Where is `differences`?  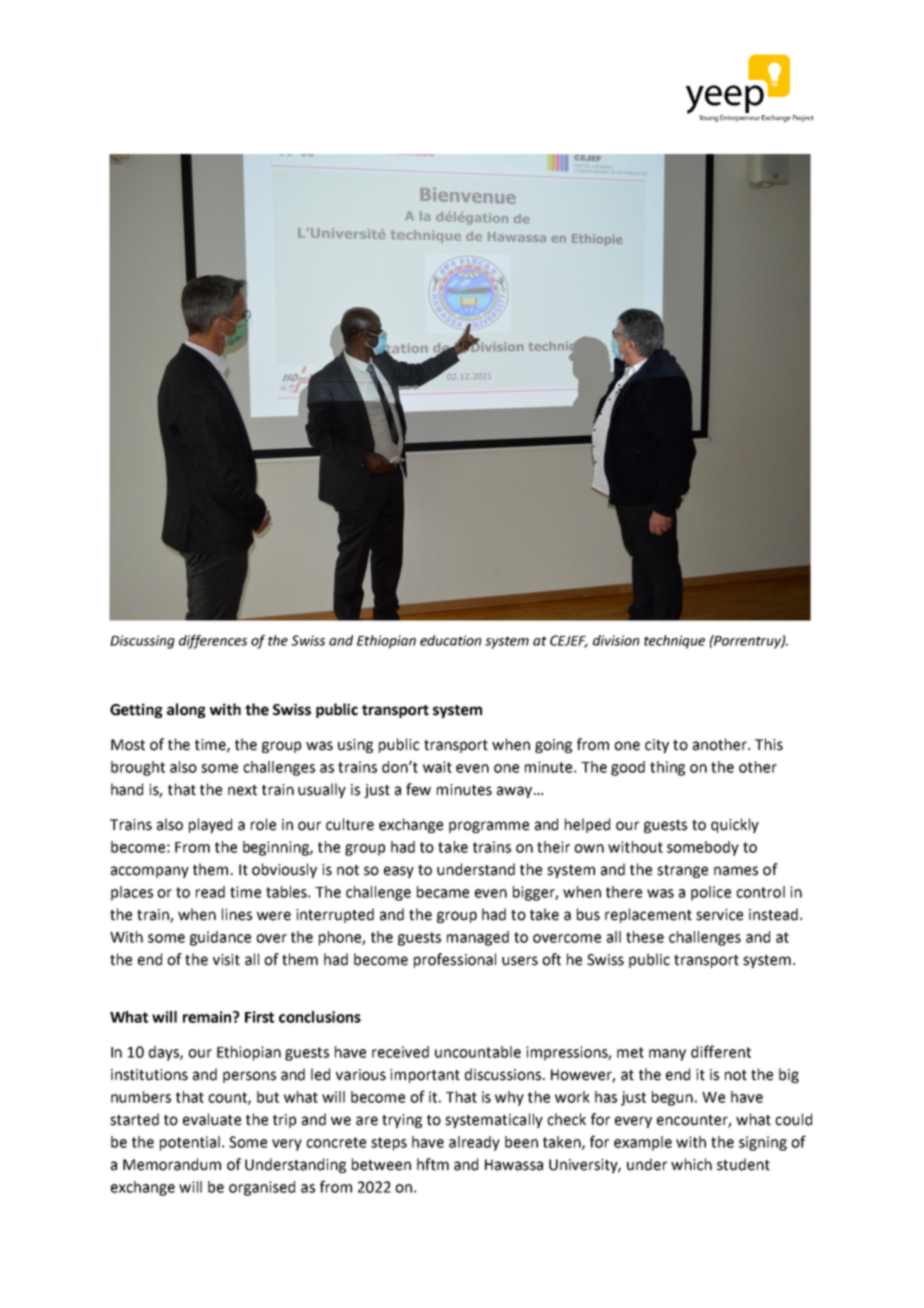
differences is located at coordinates (213, 642).
